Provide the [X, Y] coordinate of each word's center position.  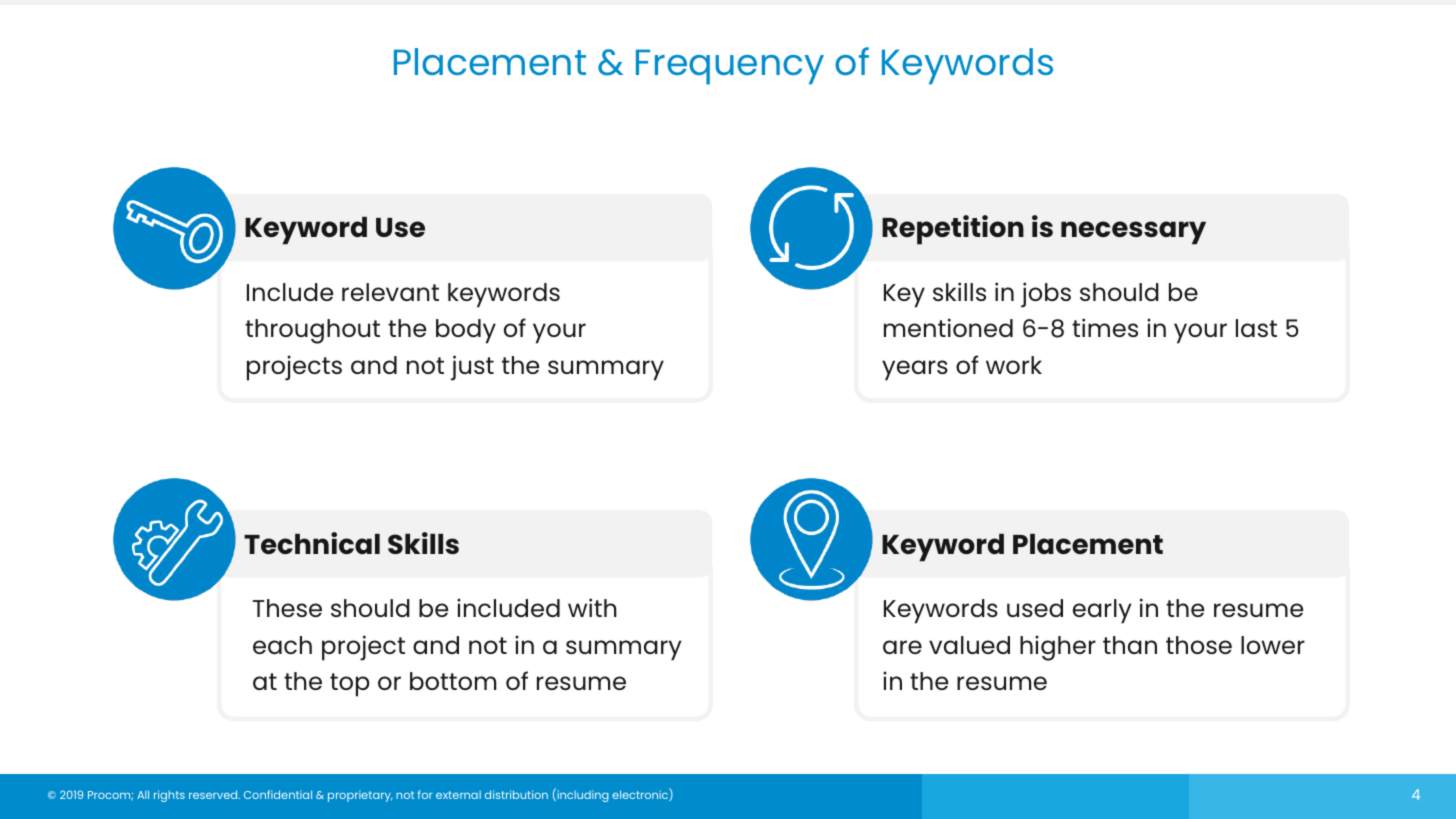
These [287, 608]
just [472, 368]
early [1102, 611]
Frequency [730, 67]
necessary [1133, 233]
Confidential [278, 794]
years [915, 370]
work [1014, 365]
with [592, 607]
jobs [1046, 295]
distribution [516, 794]
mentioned [948, 327]
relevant [390, 292]
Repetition [953, 230]
